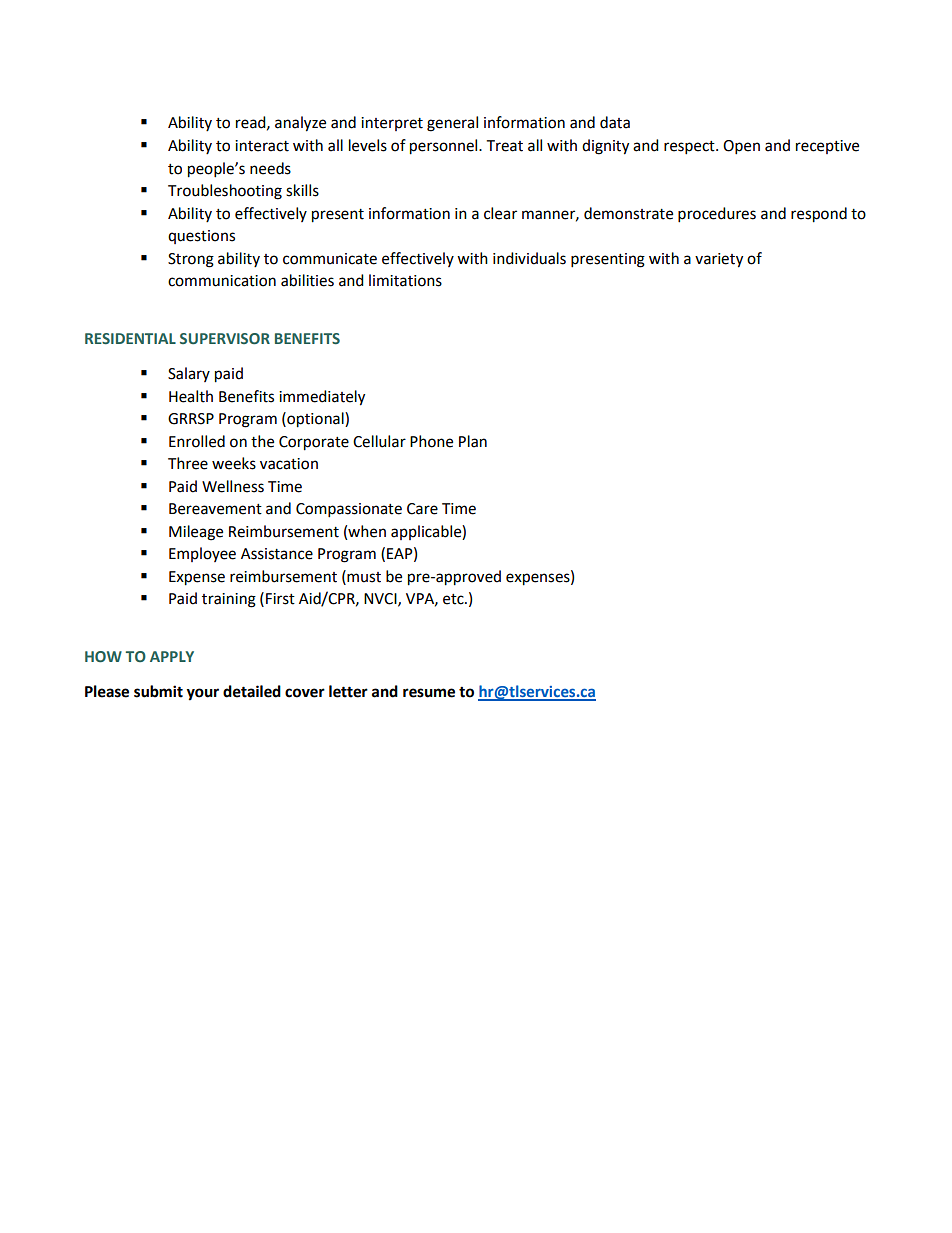 Image resolution: width=952 pixels, height=1233 pixels. What do you see at coordinates (445, 147) in the document?
I see `personnel` at bounding box center [445, 147].
